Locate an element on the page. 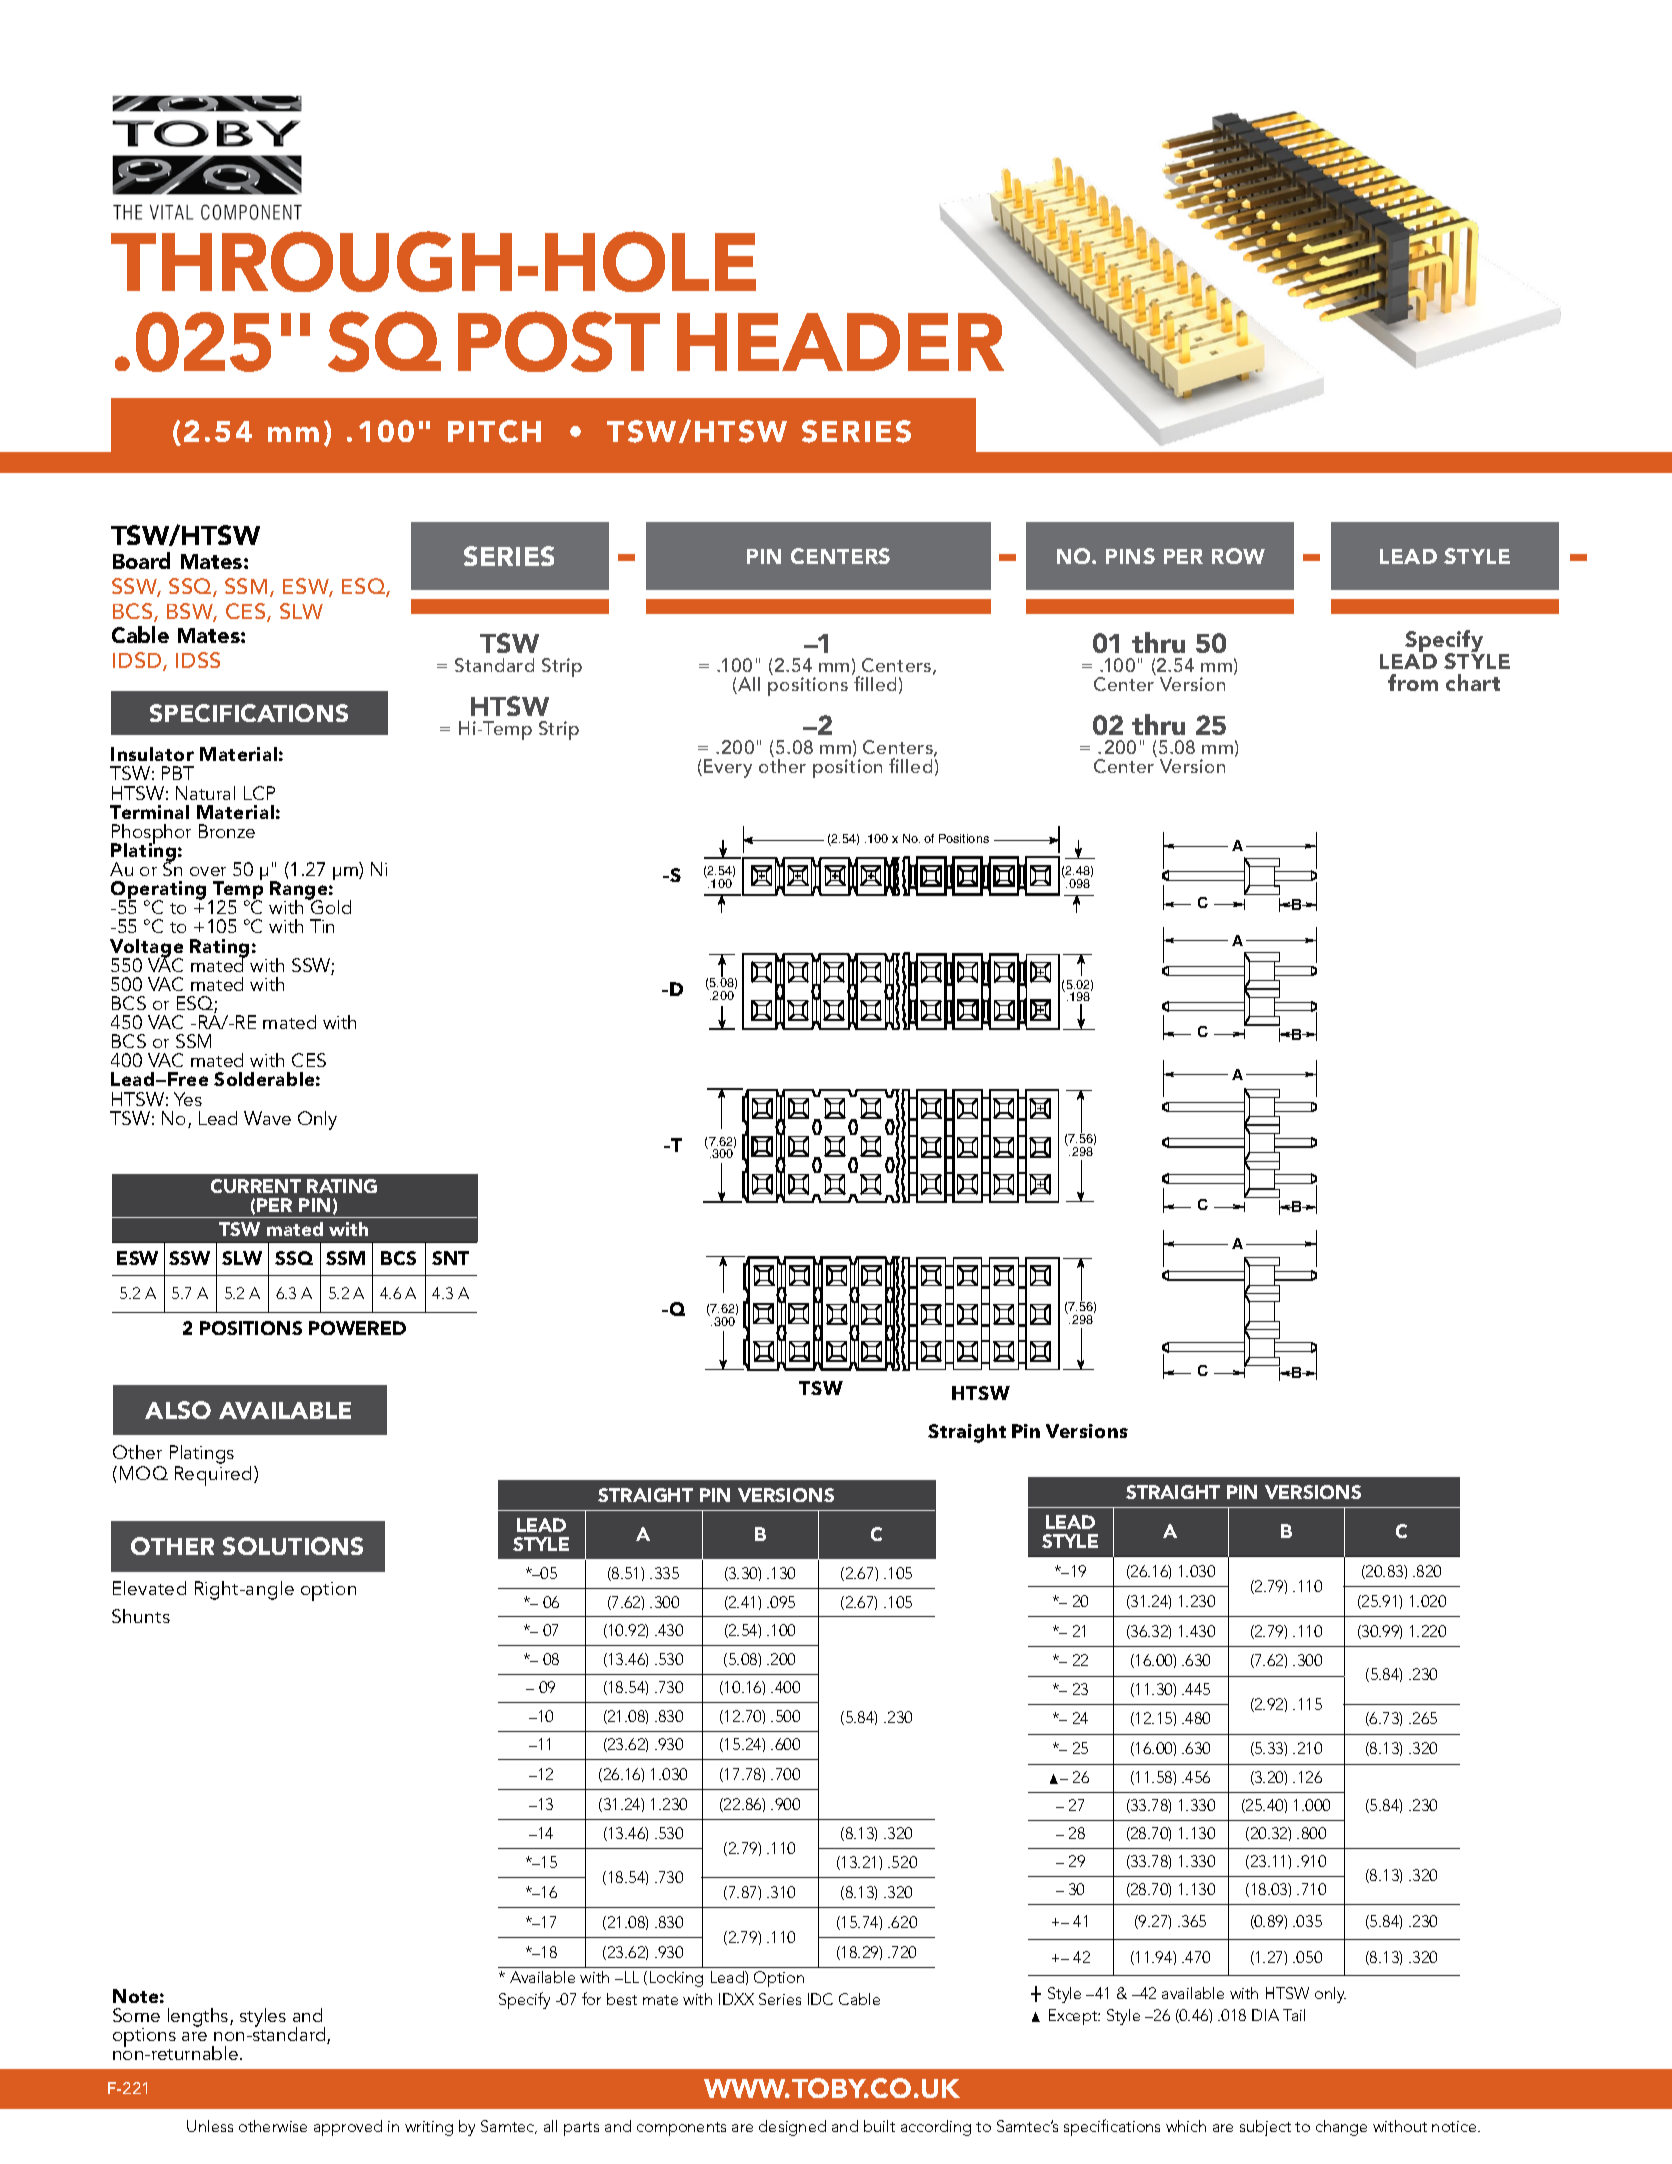 The image size is (1672, 2164). CURRENT is located at coordinates (256, 1186).
